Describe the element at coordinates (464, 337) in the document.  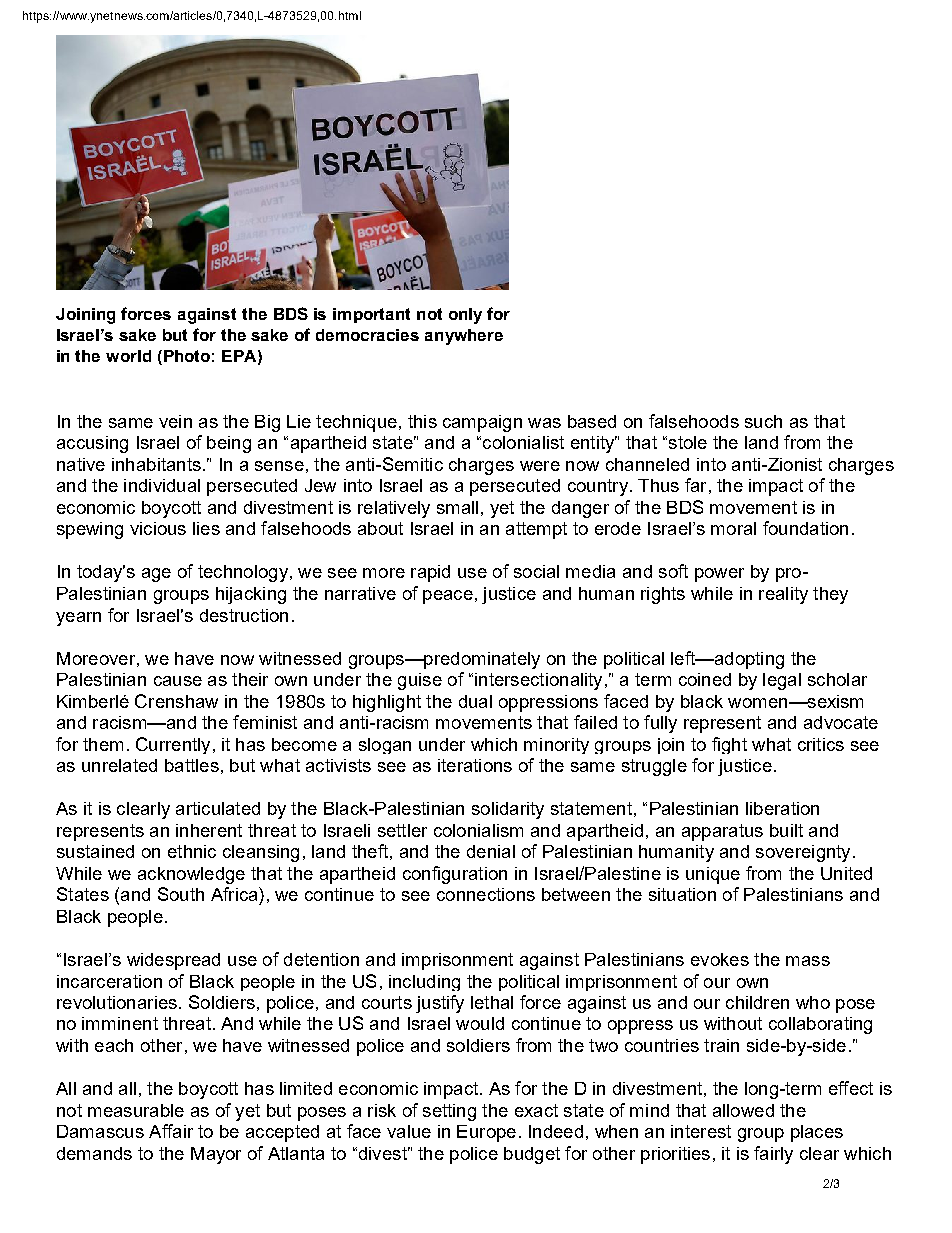
I see `anywhere` at that location.
